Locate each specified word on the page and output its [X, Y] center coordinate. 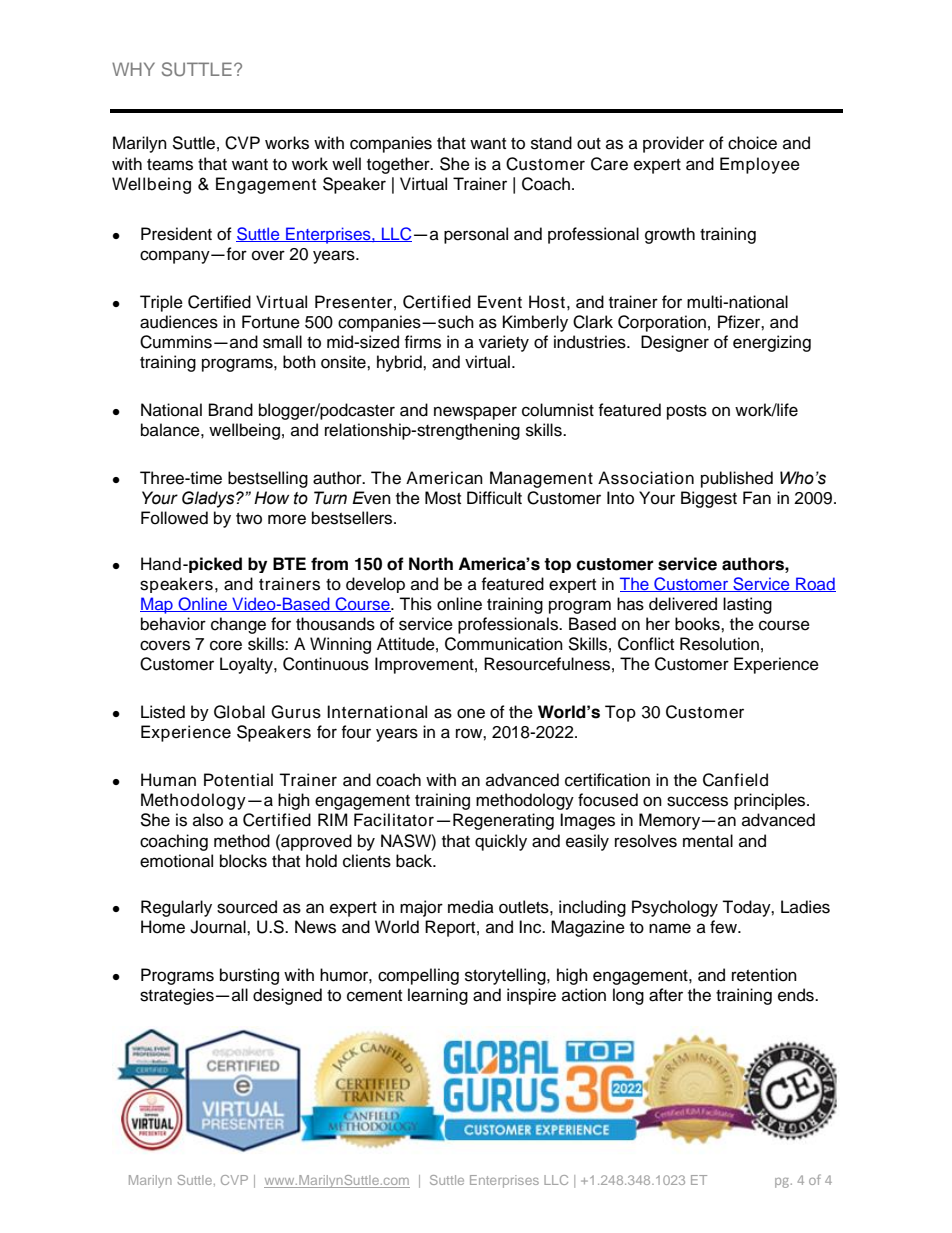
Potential [238, 780]
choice [752, 143]
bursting [249, 976]
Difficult [494, 498]
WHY [133, 69]
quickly [501, 842]
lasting [747, 605]
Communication [504, 644]
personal [476, 235]
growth [670, 235]
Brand [231, 410]
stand [551, 143]
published [737, 479]
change [238, 625]
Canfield [735, 780]
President [176, 234]
